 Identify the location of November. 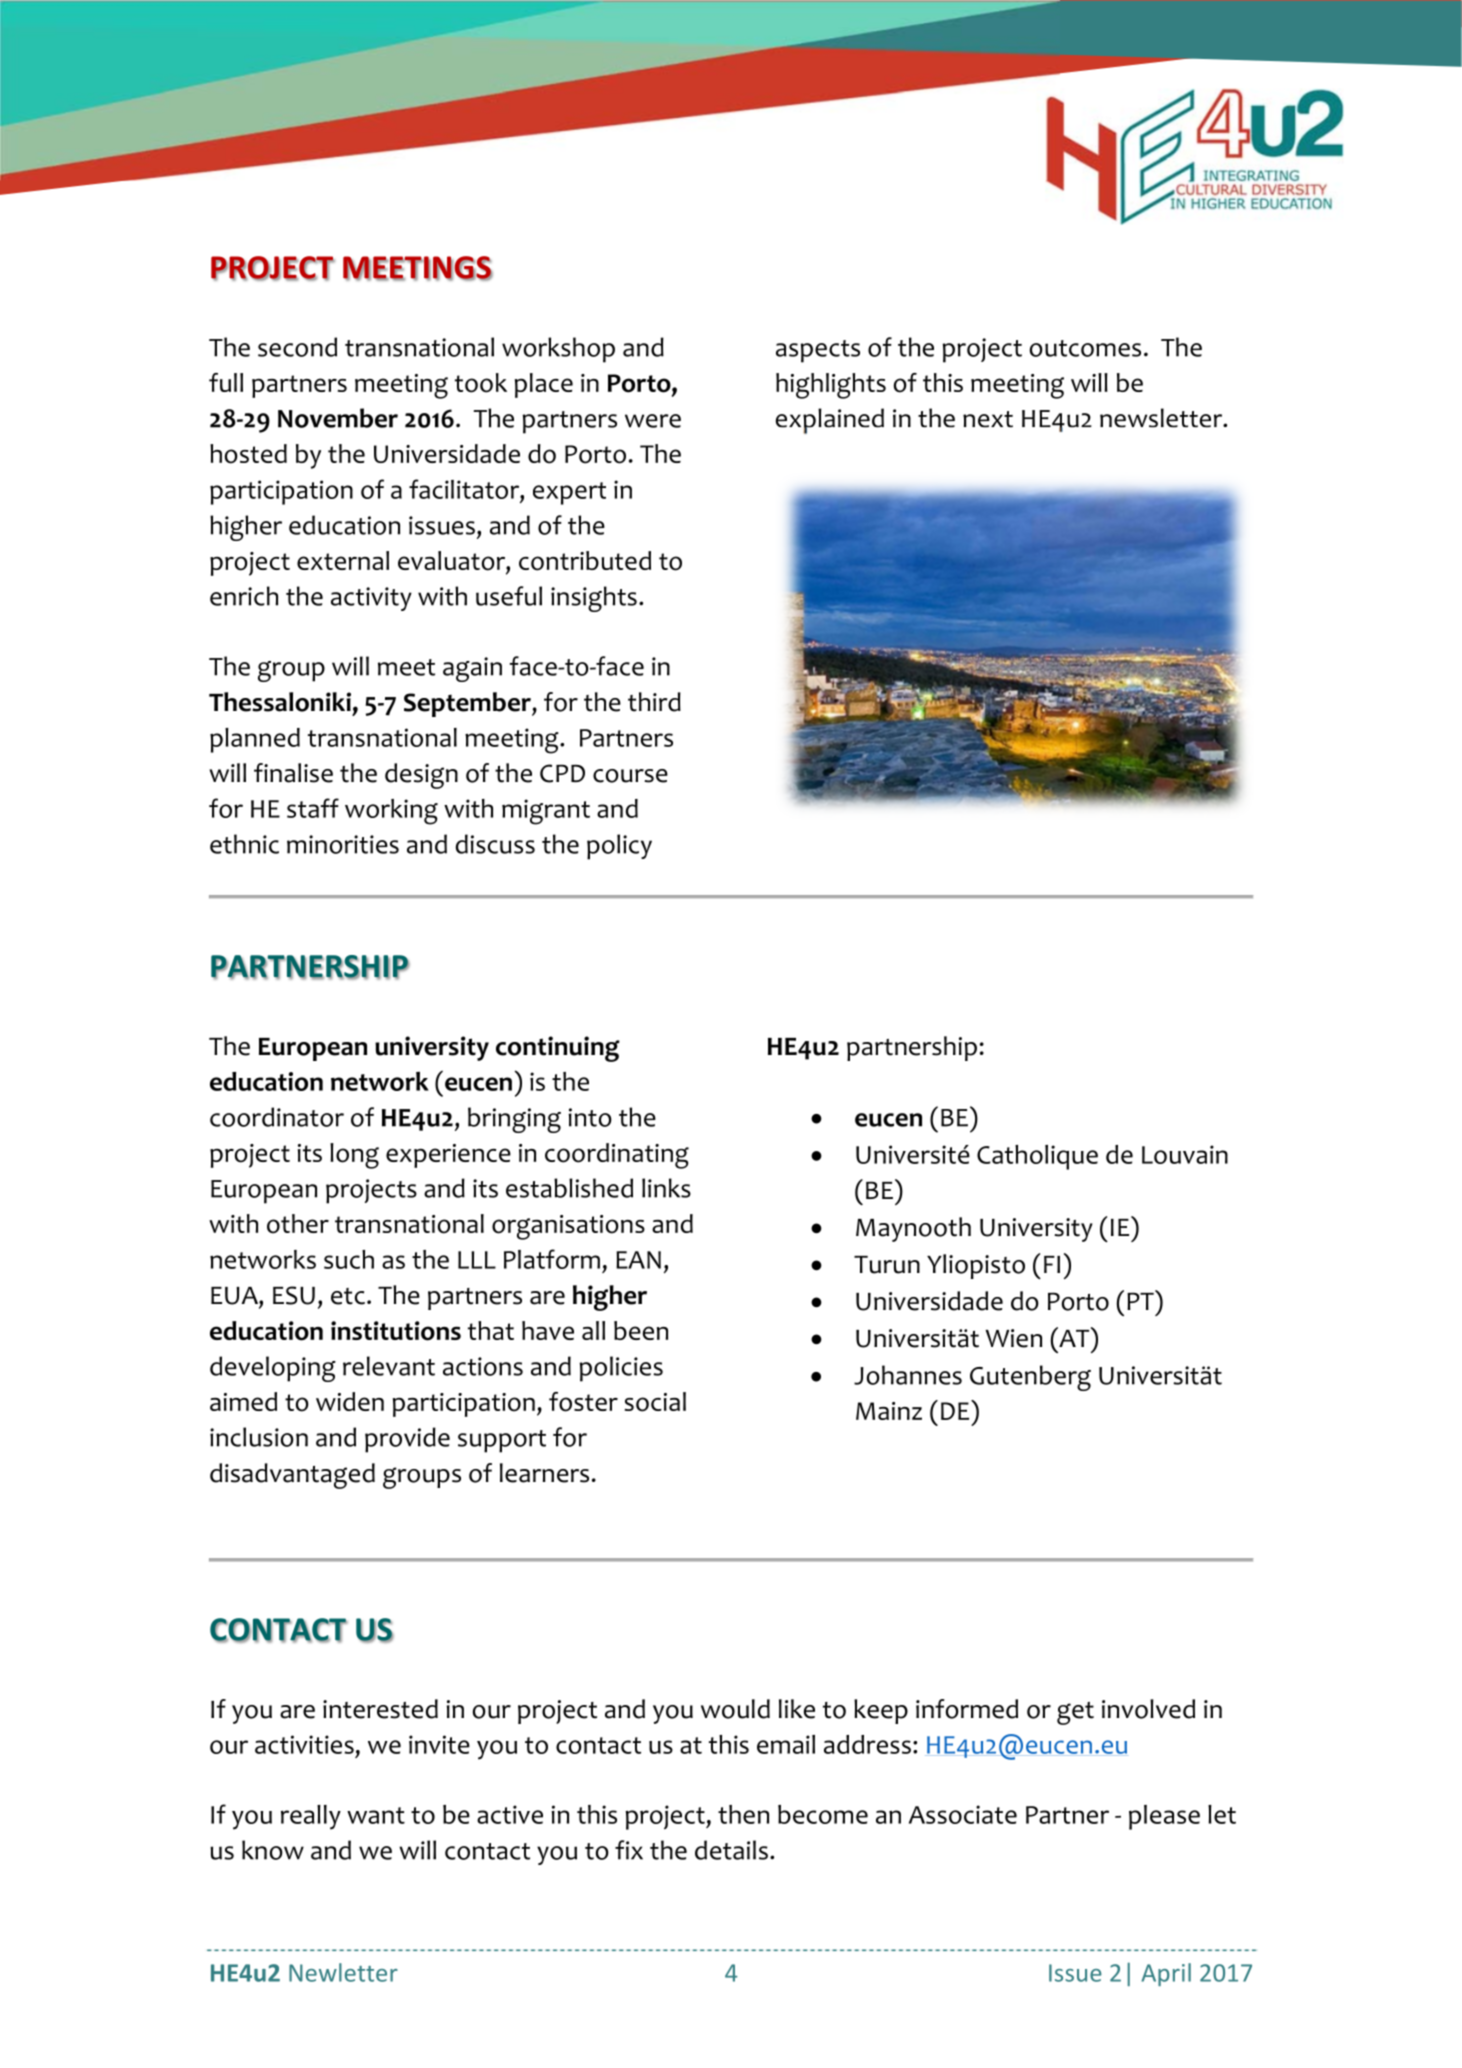
(338, 418).
